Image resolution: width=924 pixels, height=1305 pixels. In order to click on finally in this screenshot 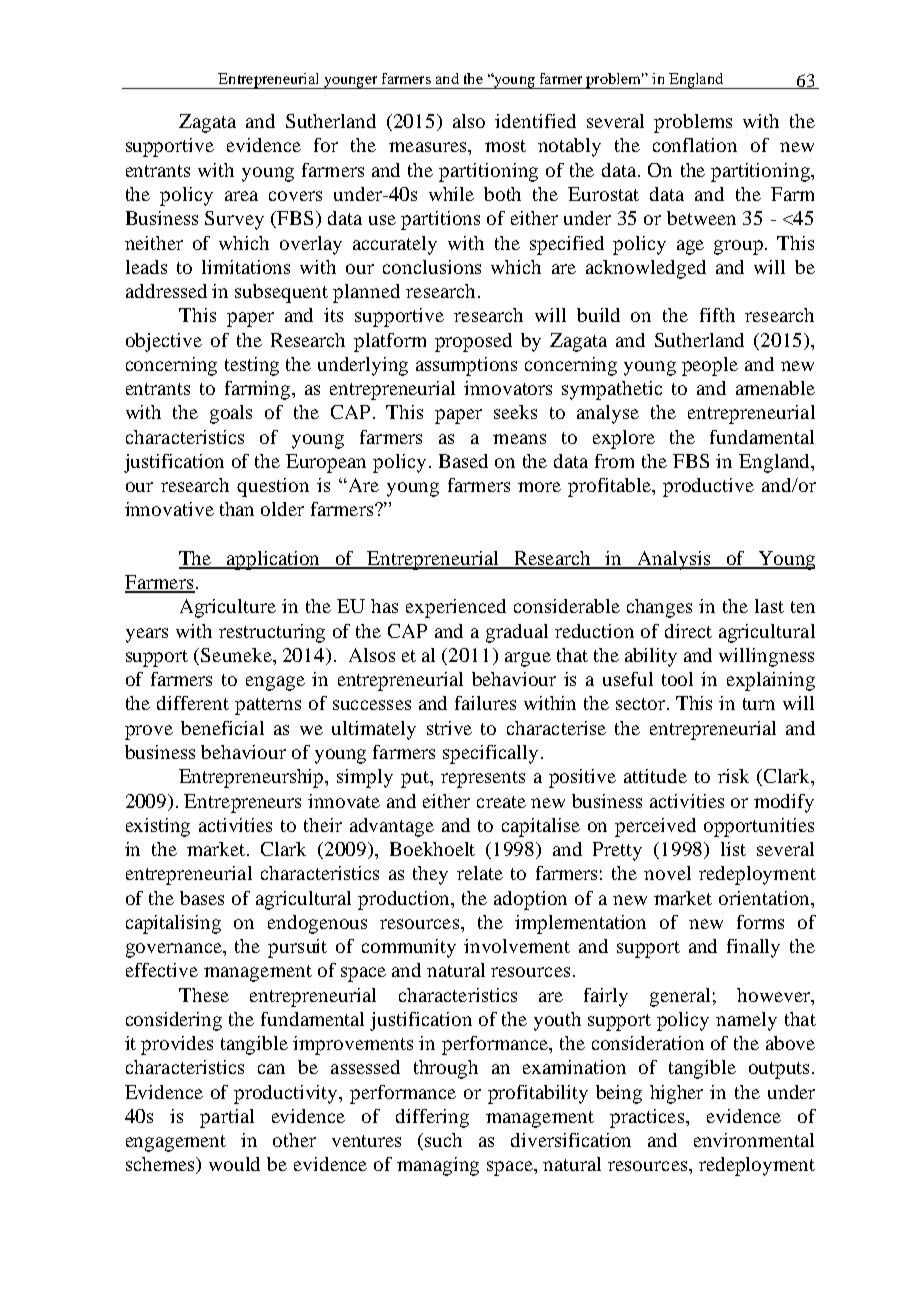, I will do `click(753, 948)`.
